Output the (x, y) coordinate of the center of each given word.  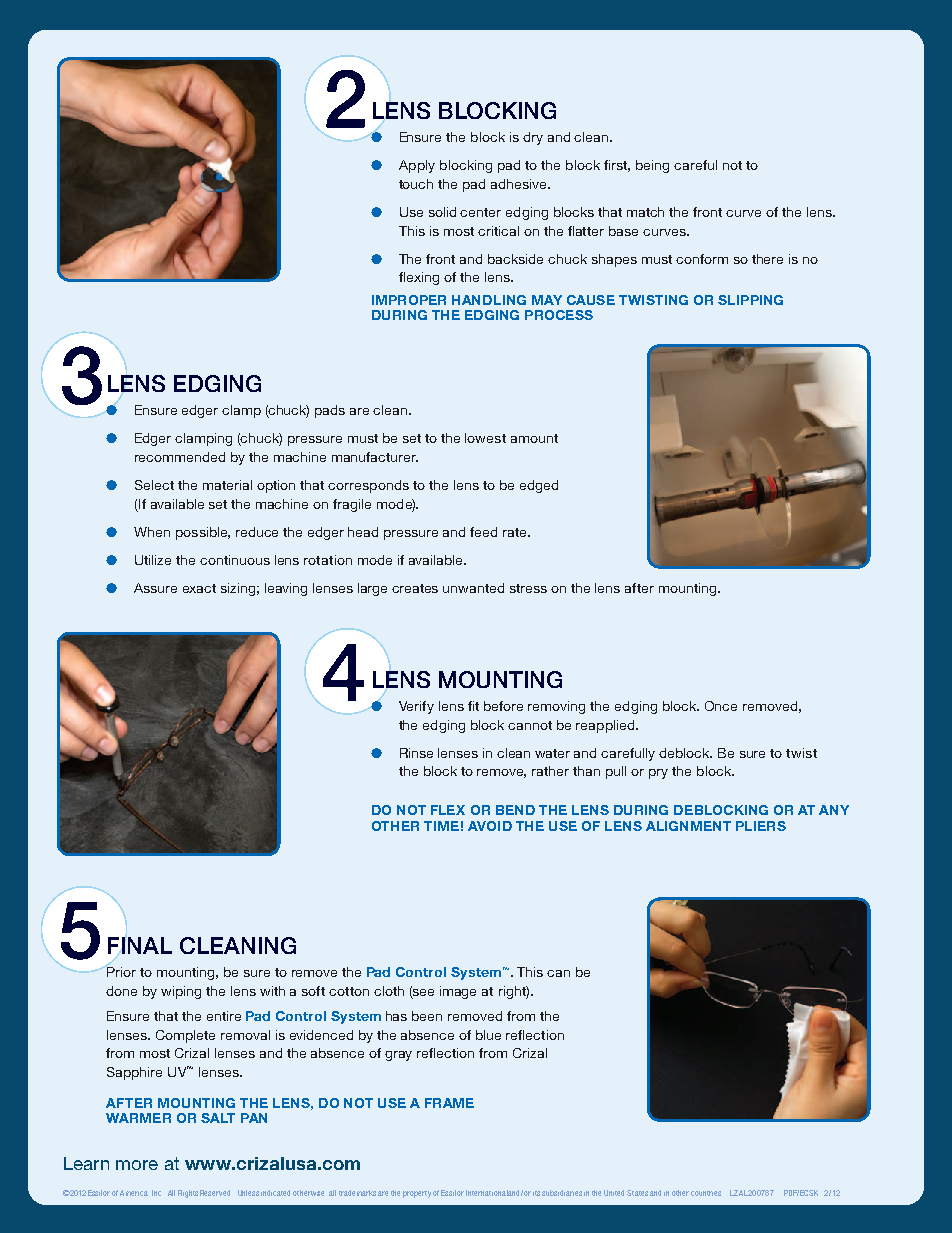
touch (416, 184)
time (441, 826)
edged (539, 486)
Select (154, 485)
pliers (761, 826)
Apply (417, 166)
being (652, 166)
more (137, 1165)
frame (449, 1103)
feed (483, 532)
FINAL (140, 945)
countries (706, 1193)
